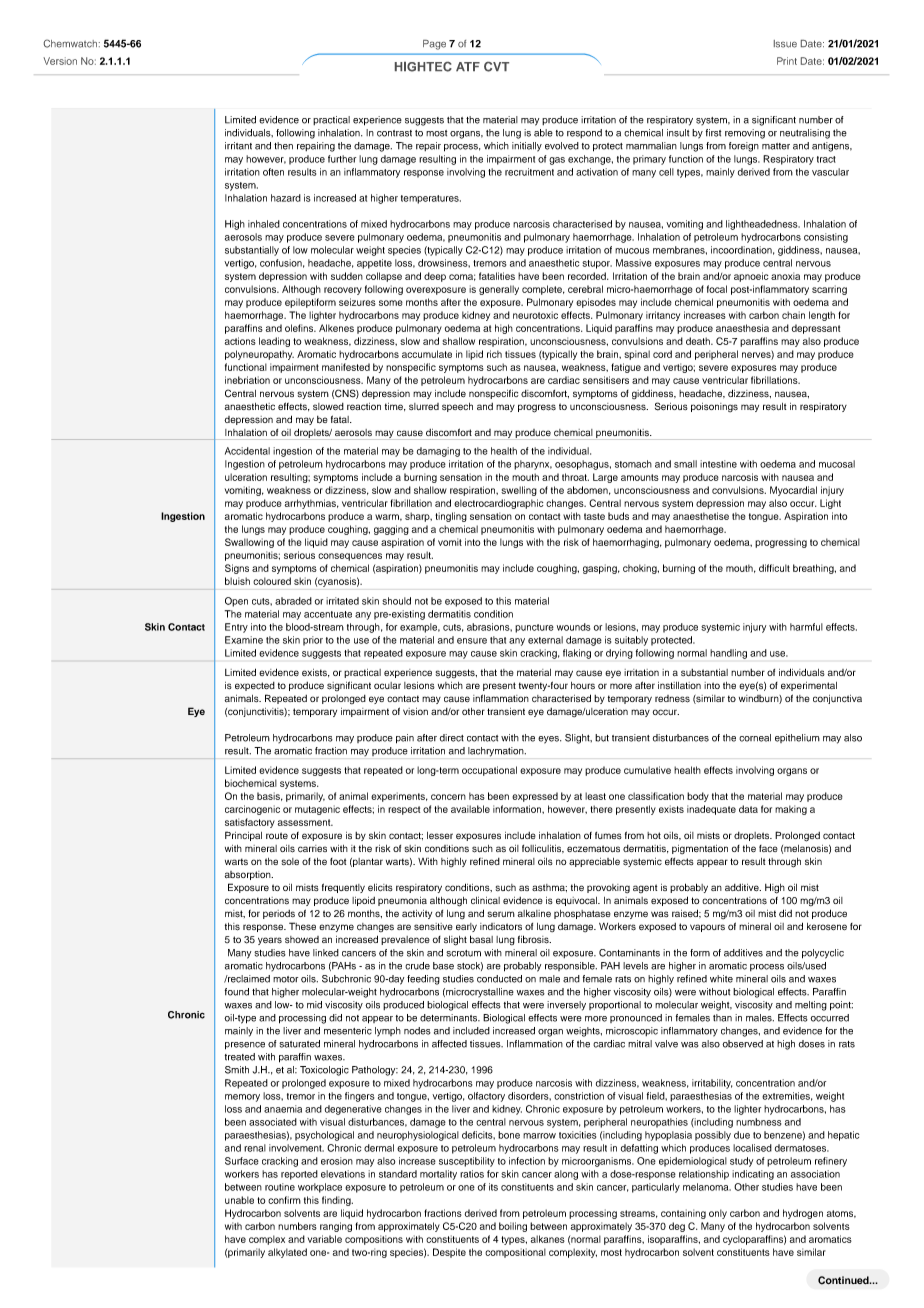 This page has width=924, height=1308. Describe the element at coordinates (787, 61) in the page. I see `Print` at that location.
